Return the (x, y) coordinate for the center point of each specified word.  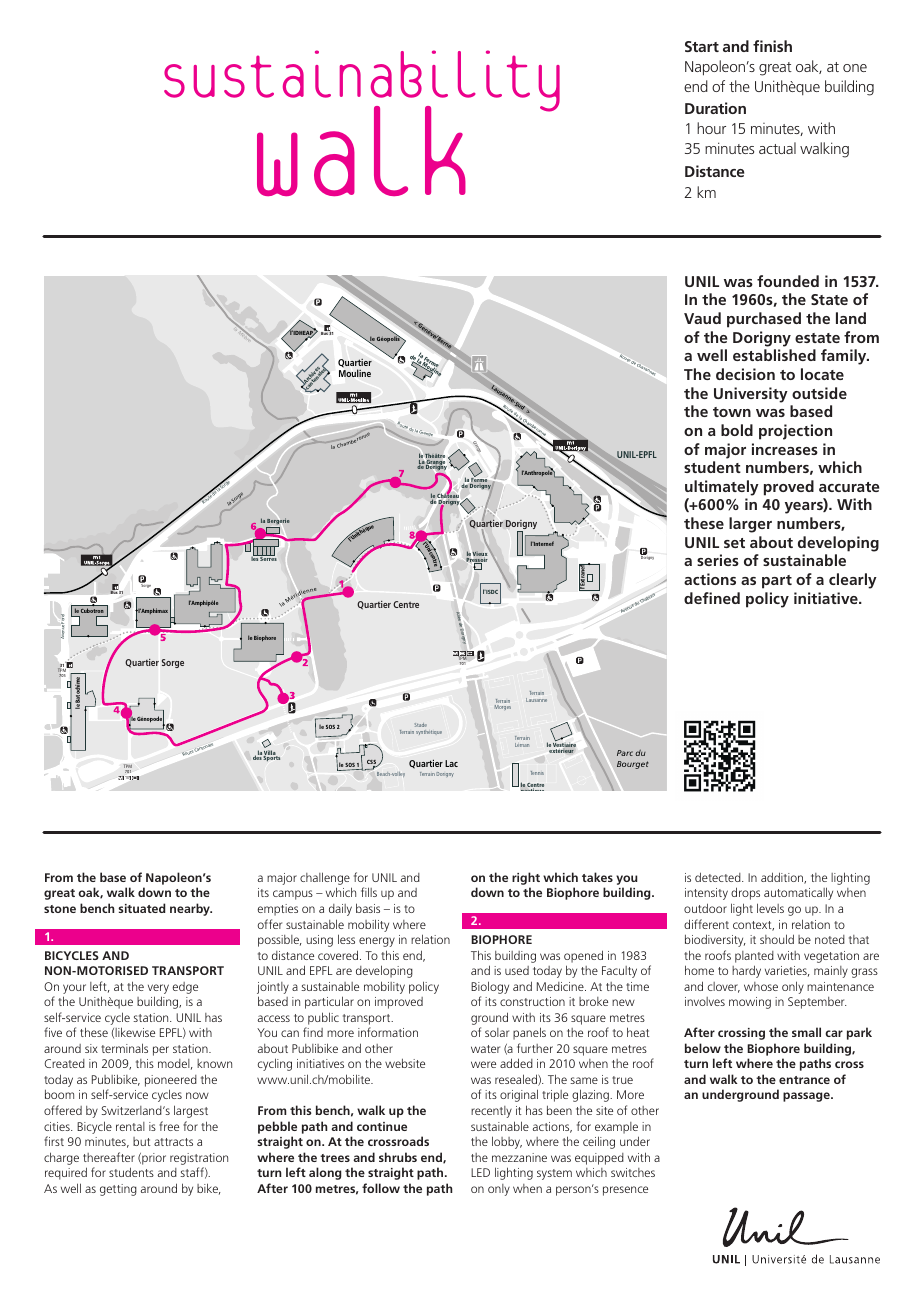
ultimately (722, 488)
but (141, 1141)
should (777, 939)
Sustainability (362, 82)
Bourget (633, 765)
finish (772, 46)
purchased (764, 320)
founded (788, 281)
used (517, 970)
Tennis (537, 773)
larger (750, 525)
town (732, 412)
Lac (451, 763)
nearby (191, 909)
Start (702, 46)
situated (141, 908)
